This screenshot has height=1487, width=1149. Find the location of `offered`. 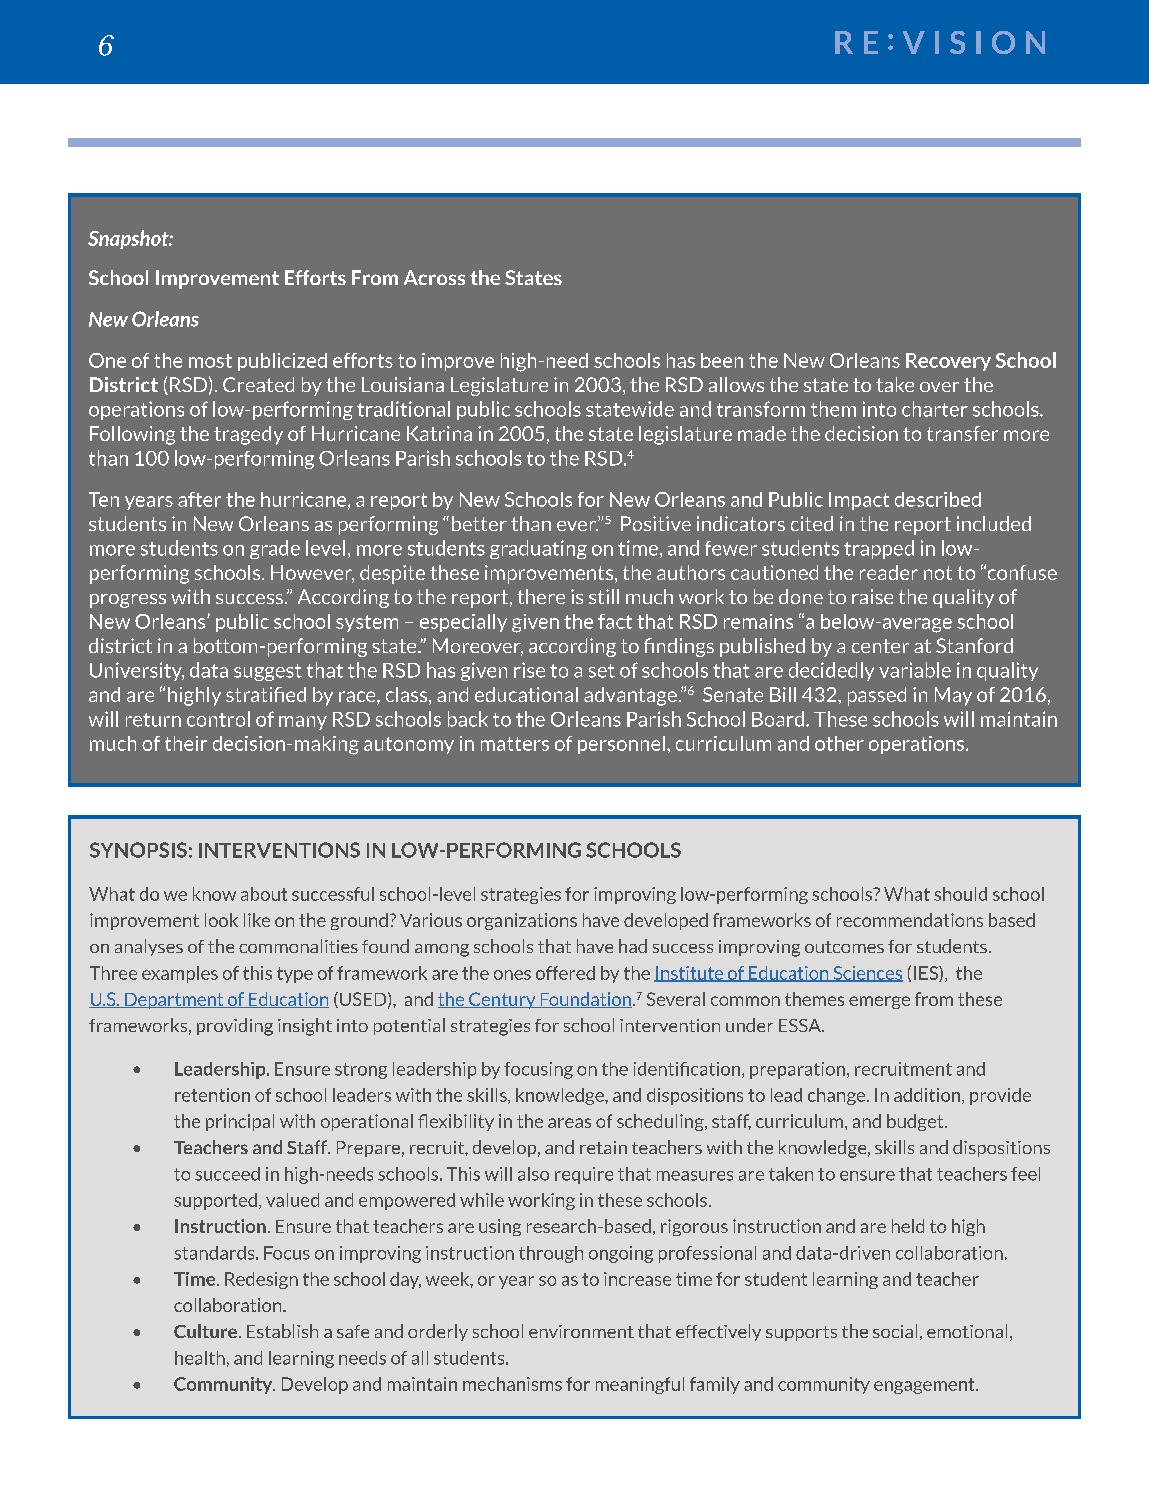

offered is located at coordinates (565, 973).
